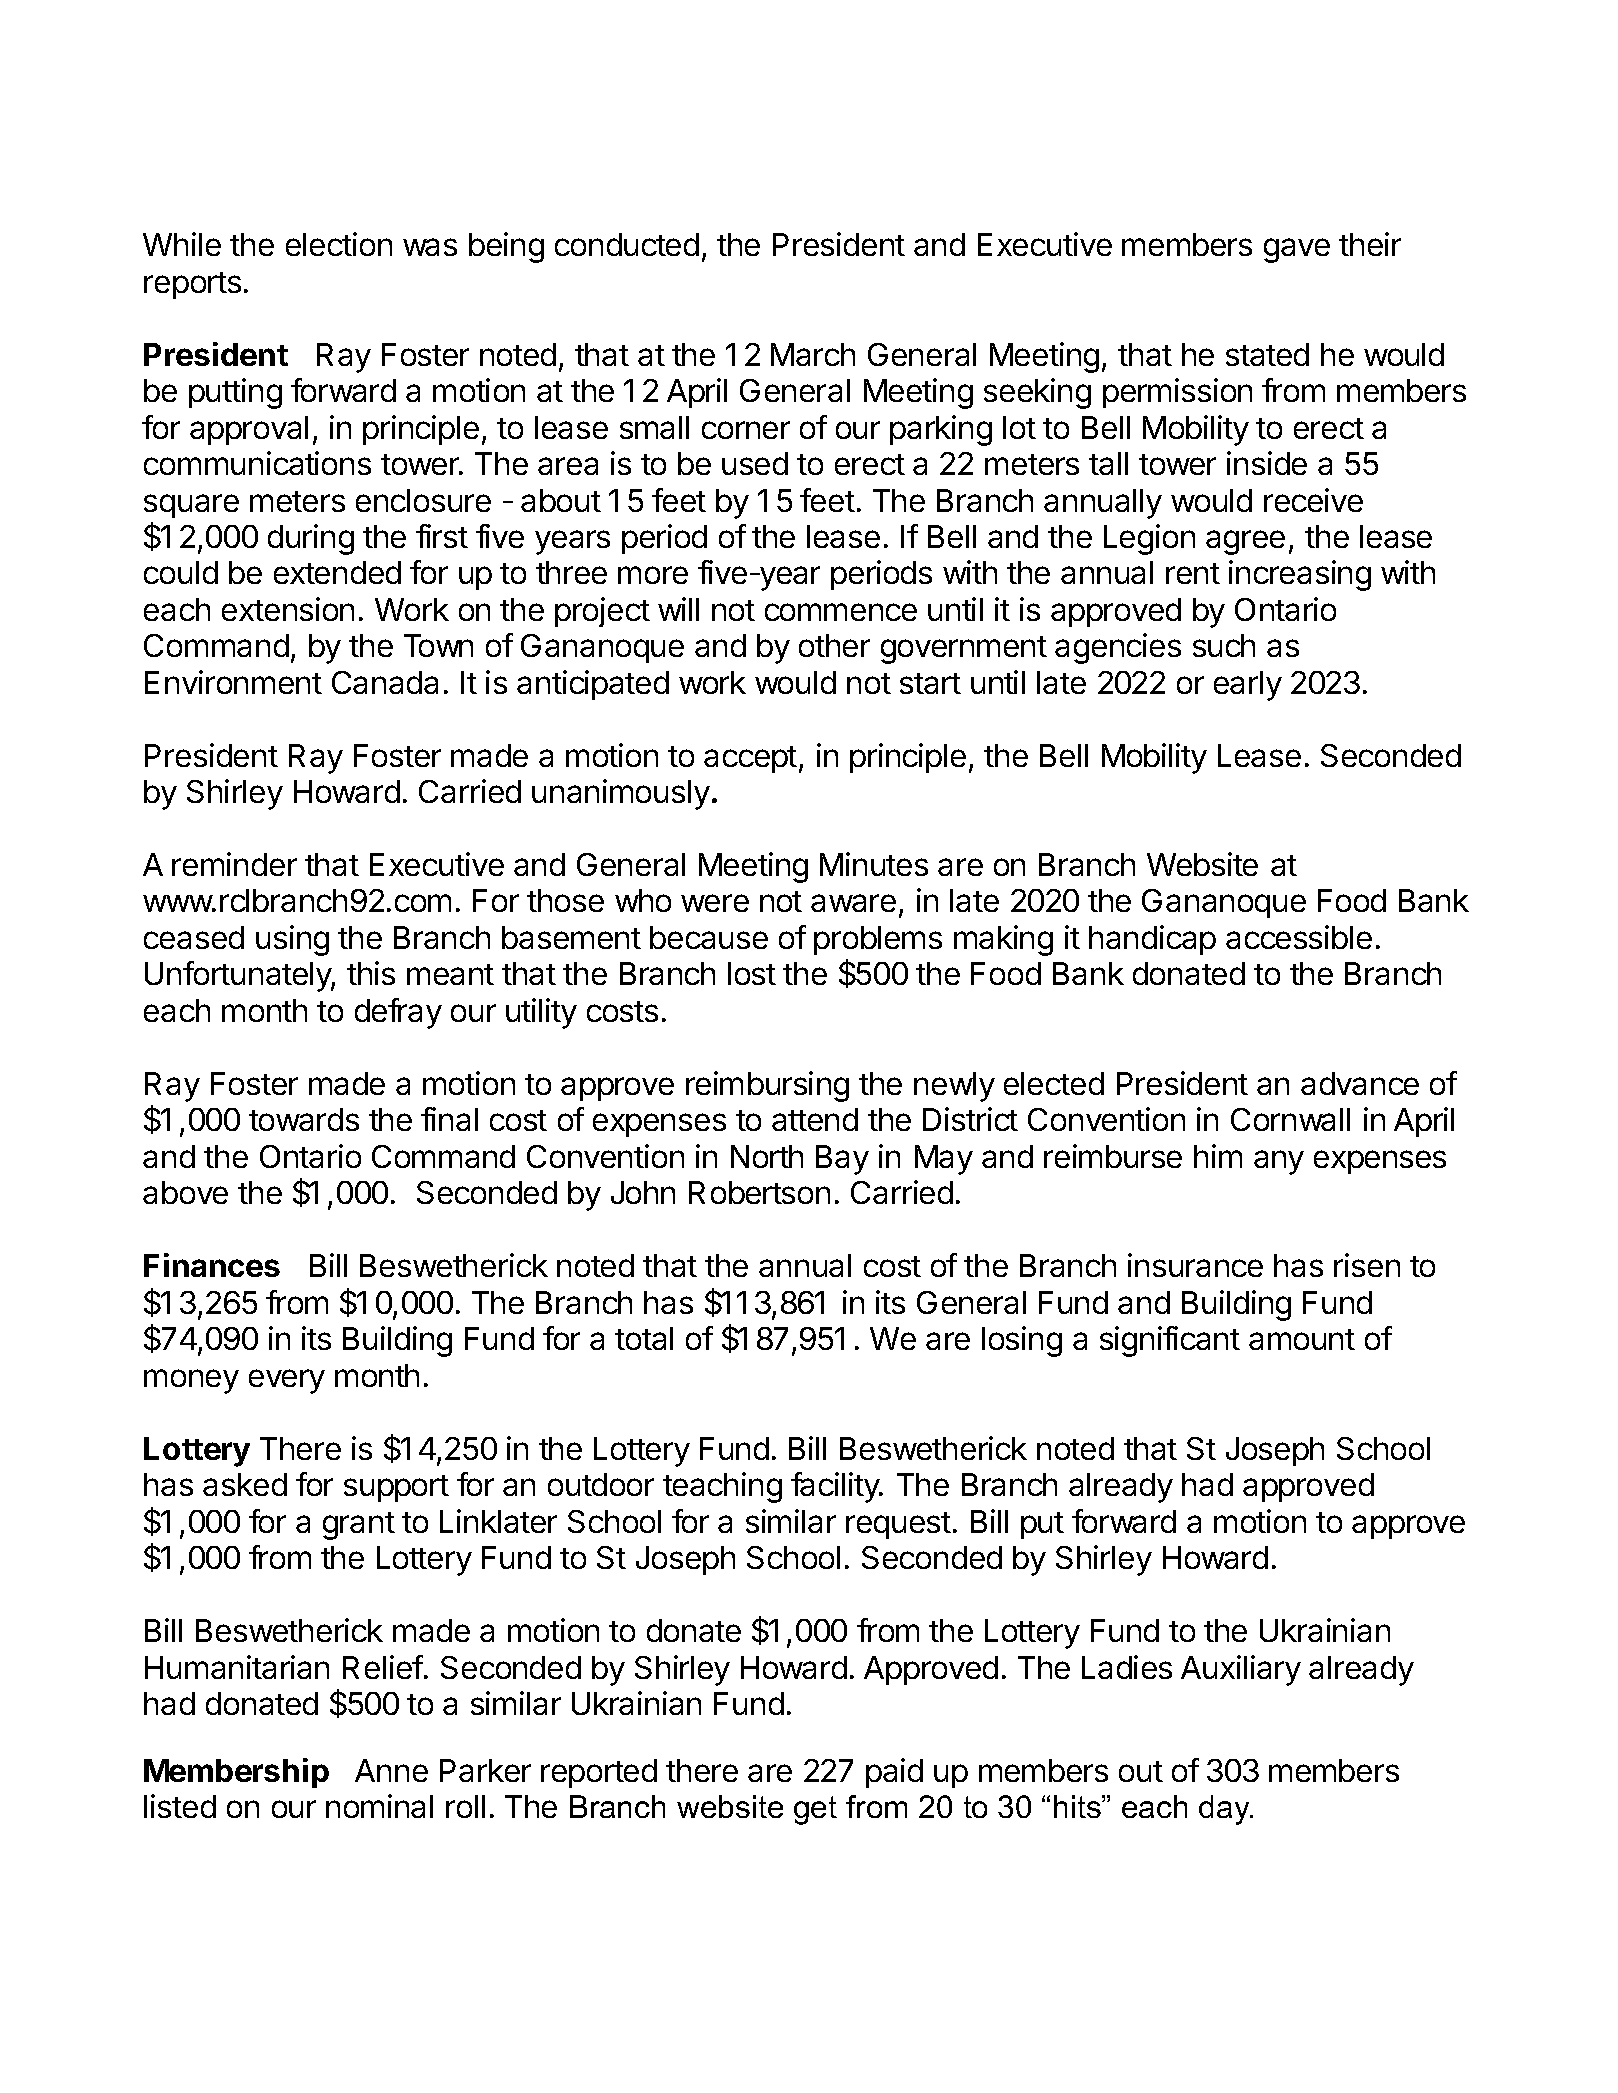 Image resolution: width=1618 pixels, height=2093 pixels. What do you see at coordinates (1152, 940) in the screenshot?
I see `handicap` at bounding box center [1152, 940].
